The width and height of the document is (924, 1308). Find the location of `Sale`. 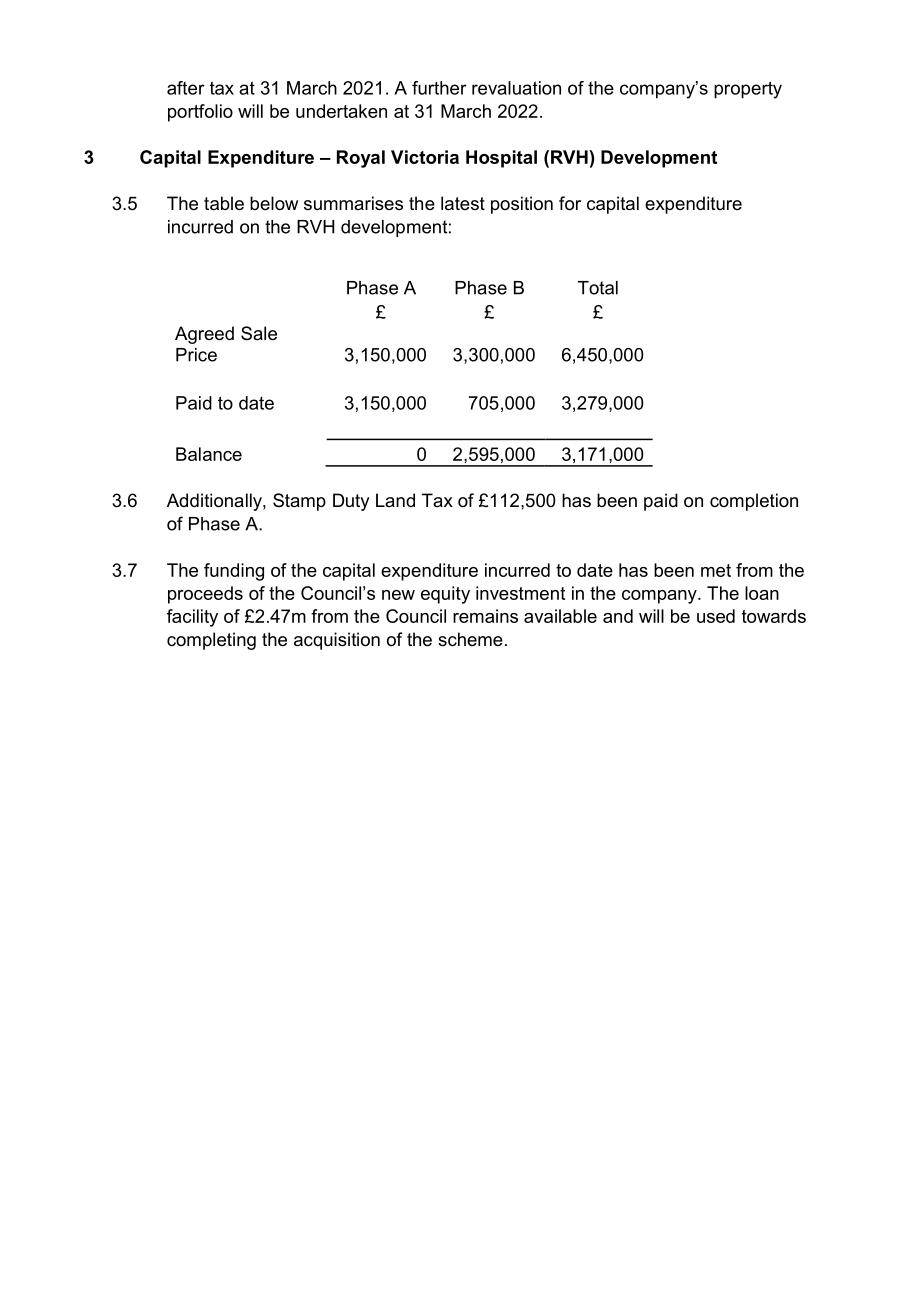

Sale is located at coordinates (259, 333).
